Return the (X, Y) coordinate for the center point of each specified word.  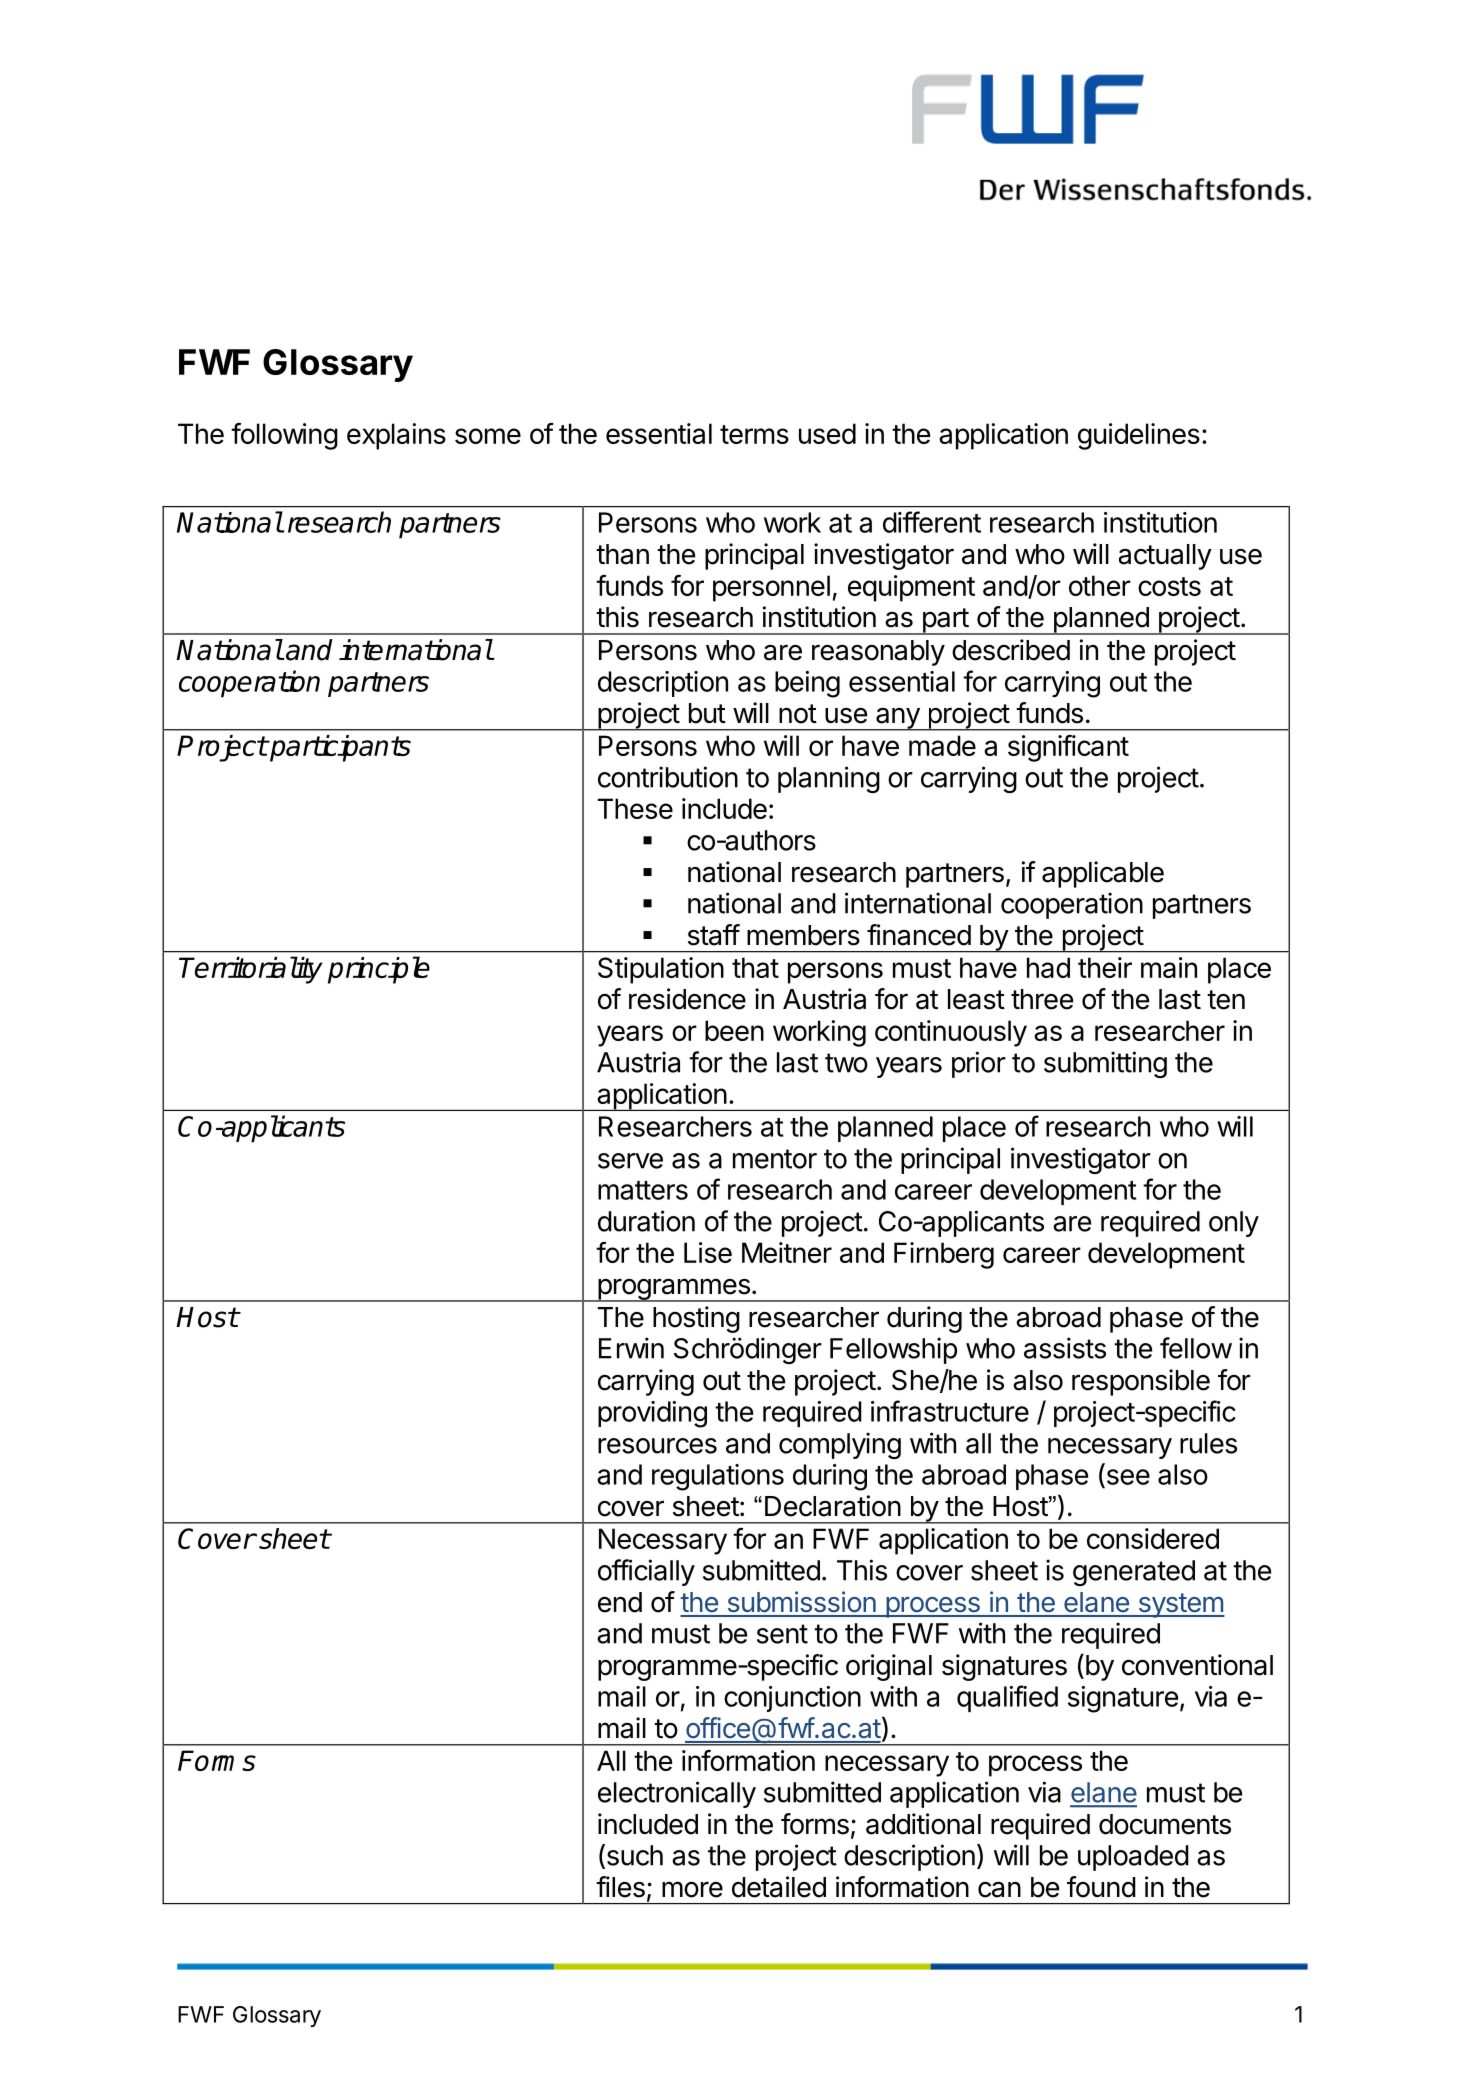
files (620, 1887)
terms (754, 434)
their (1105, 967)
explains (396, 436)
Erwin (631, 1348)
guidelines (1139, 436)
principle (379, 970)
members (803, 935)
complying (840, 1445)
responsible (1141, 1382)
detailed (779, 1887)
